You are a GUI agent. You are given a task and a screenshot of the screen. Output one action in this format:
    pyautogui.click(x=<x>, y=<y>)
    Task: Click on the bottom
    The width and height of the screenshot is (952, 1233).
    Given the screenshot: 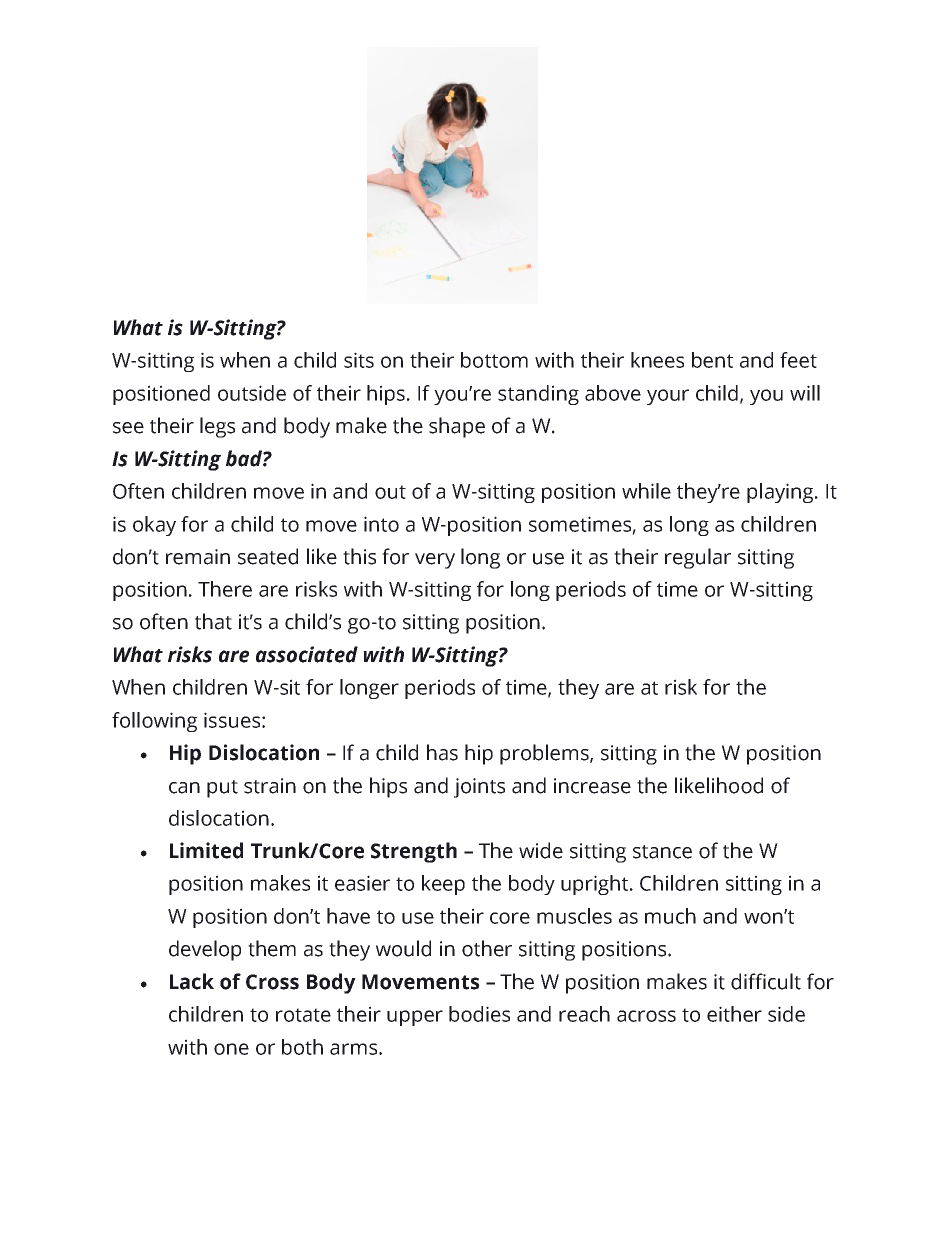 What is the action you would take?
    pyautogui.click(x=494, y=360)
